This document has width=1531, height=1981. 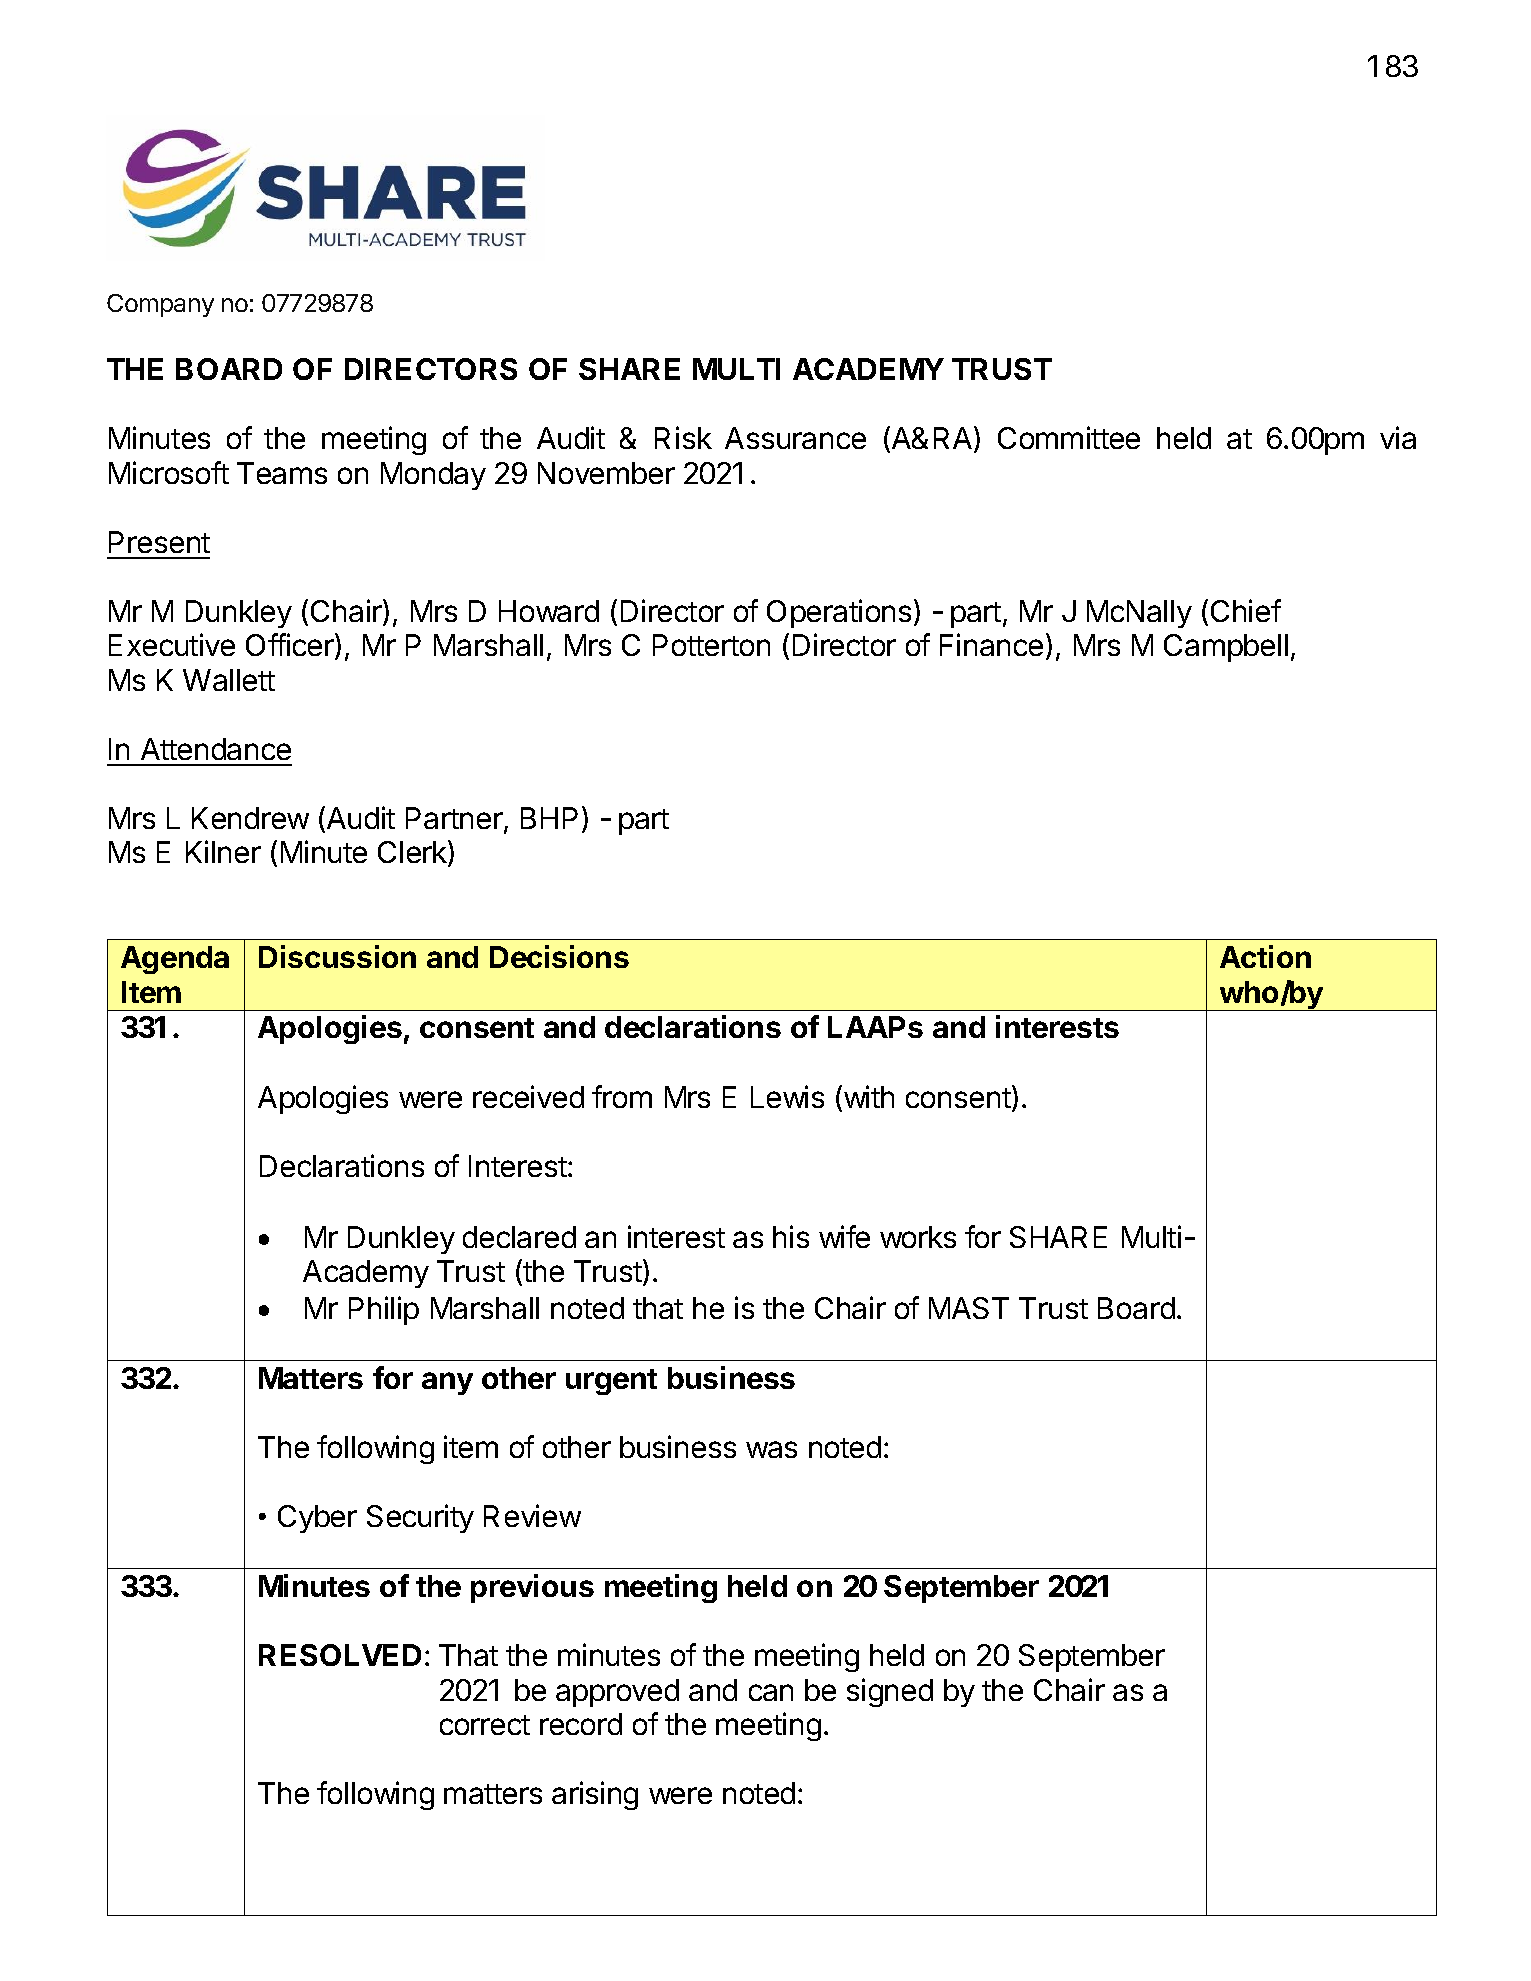 I want to click on Company, so click(x=160, y=305).
